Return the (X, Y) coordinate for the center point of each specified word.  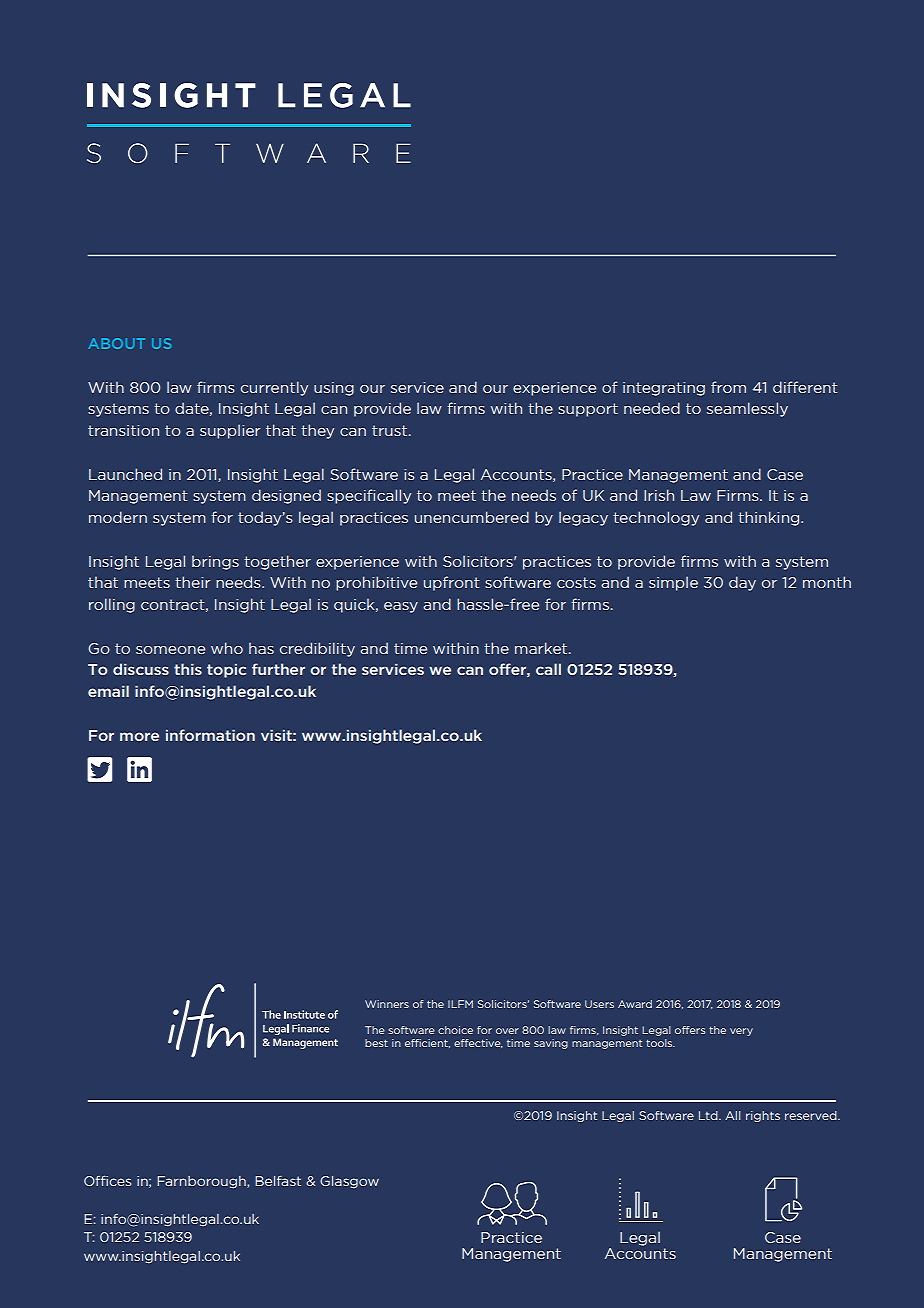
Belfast (278, 1181)
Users (599, 1004)
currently (274, 388)
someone (170, 650)
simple (673, 583)
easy (401, 607)
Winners (387, 1004)
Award (635, 1004)
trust (389, 430)
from (728, 387)
